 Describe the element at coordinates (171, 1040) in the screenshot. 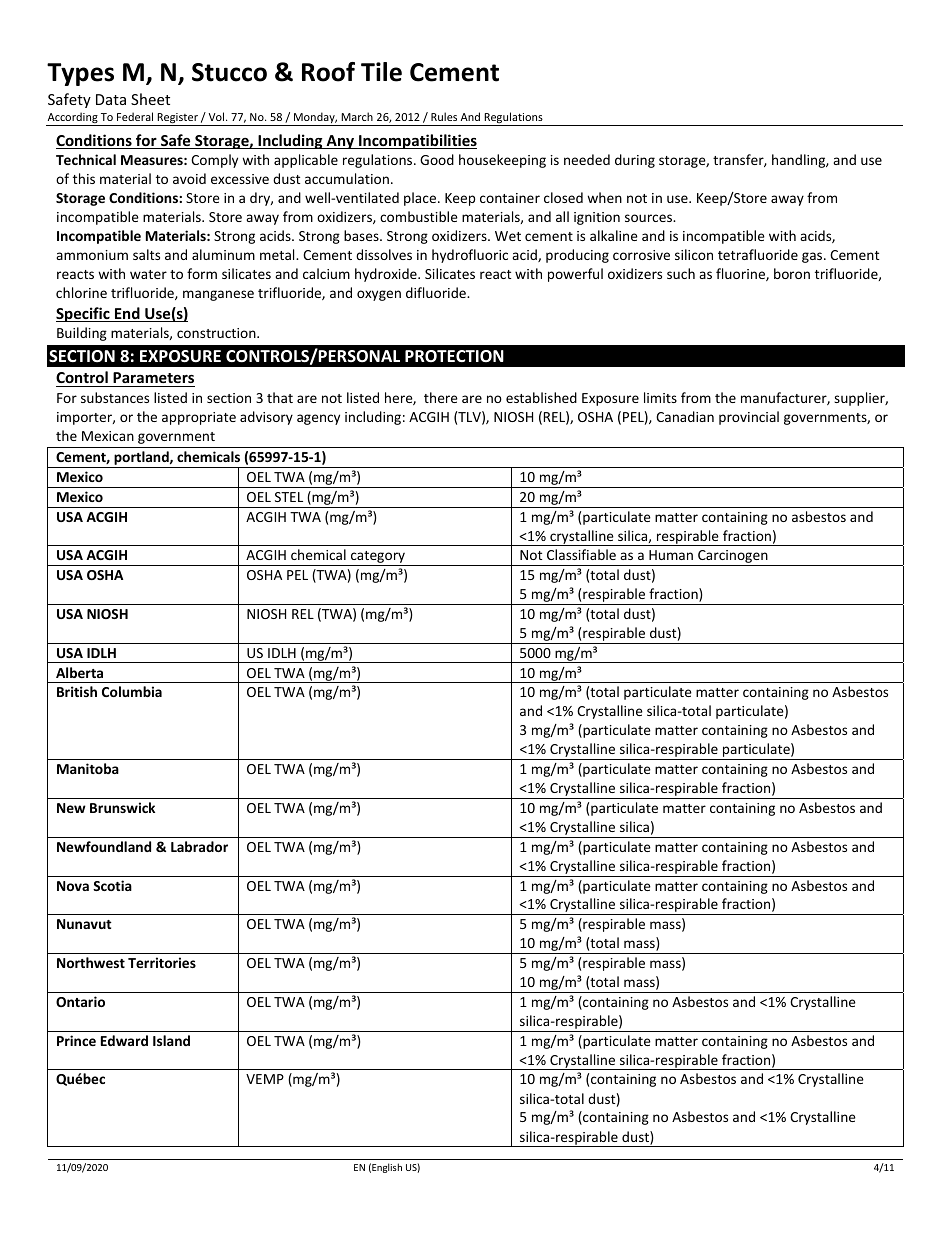

I see `Island` at that location.
